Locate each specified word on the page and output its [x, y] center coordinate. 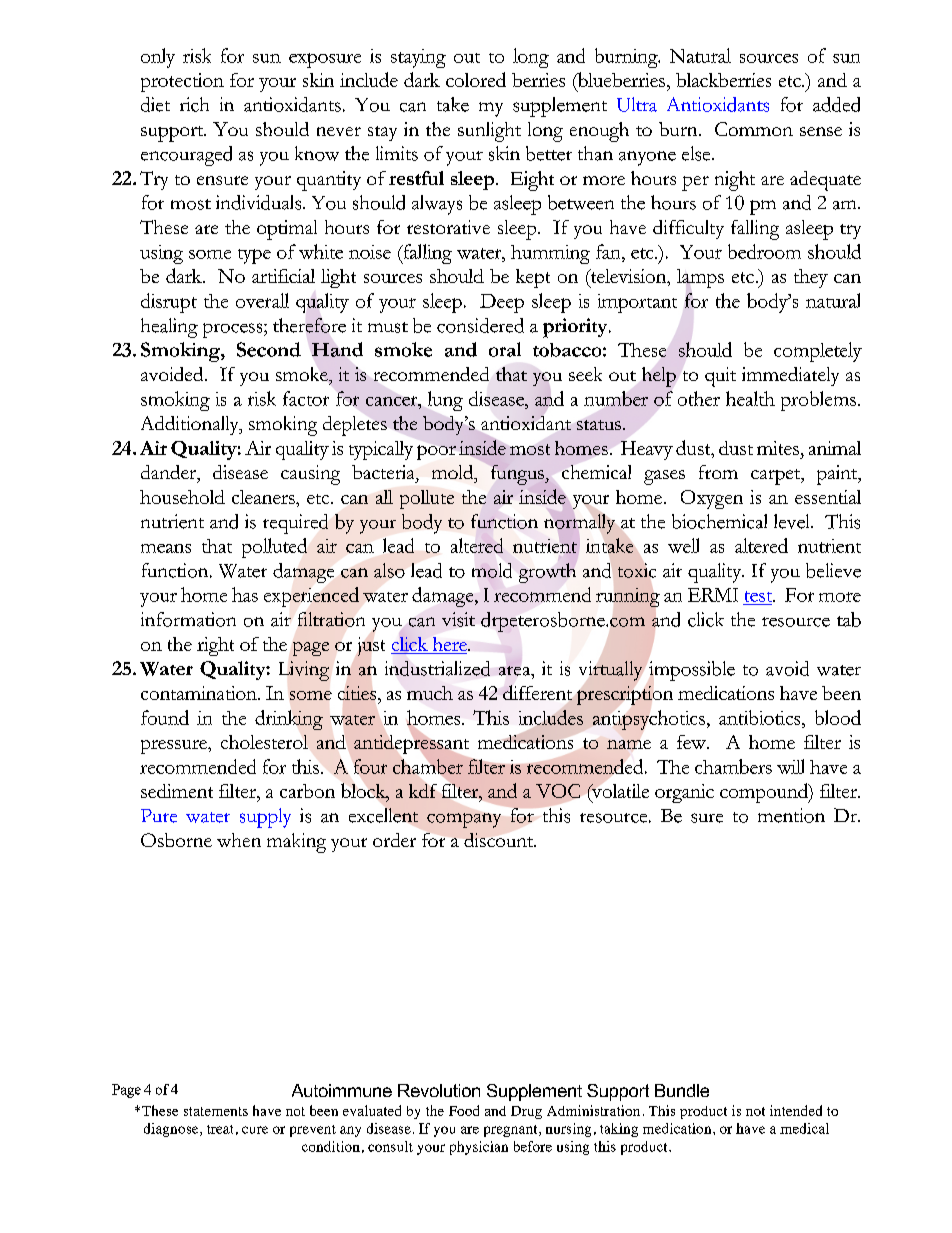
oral [505, 349]
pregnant [512, 1131]
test [760, 596]
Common [754, 129]
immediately [790, 376]
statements [216, 1111]
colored [476, 79]
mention [791, 815]
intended [796, 1110]
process [234, 330]
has [245, 594]
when [239, 840]
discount [500, 840]
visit [458, 619]
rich [194, 104]
